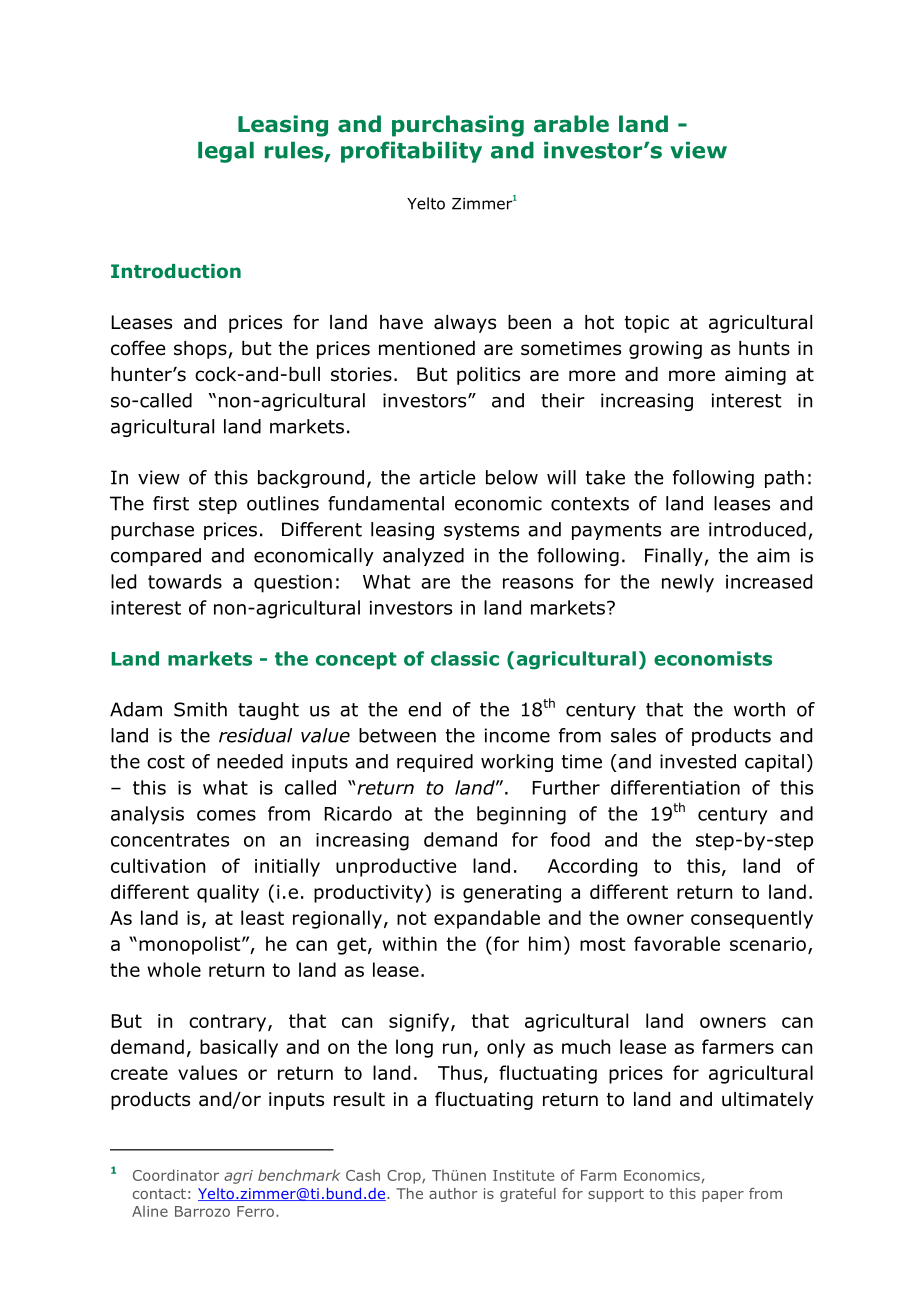 Image resolution: width=924 pixels, height=1308 pixels. Describe the element at coordinates (713, 658) in the screenshot. I see `economists` at that location.
